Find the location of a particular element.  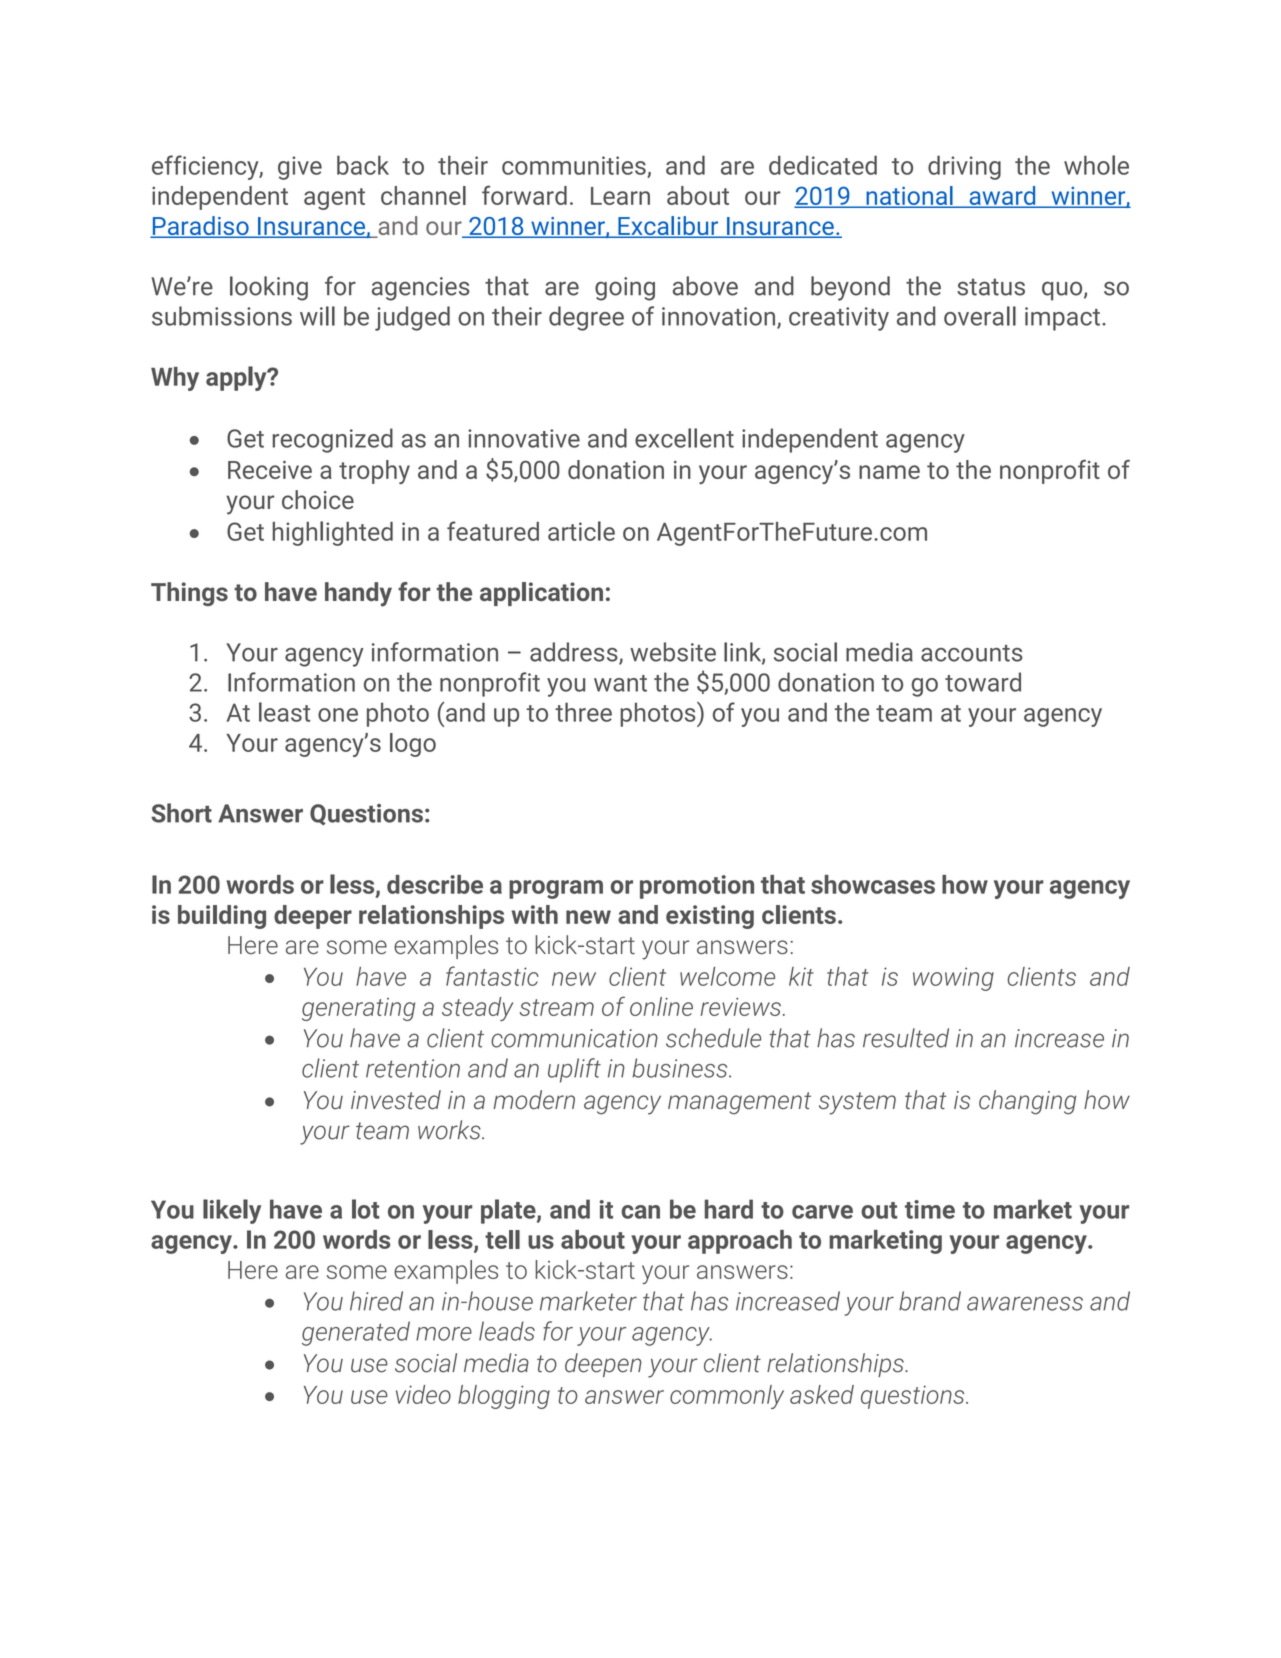

online is located at coordinates (661, 1006).
